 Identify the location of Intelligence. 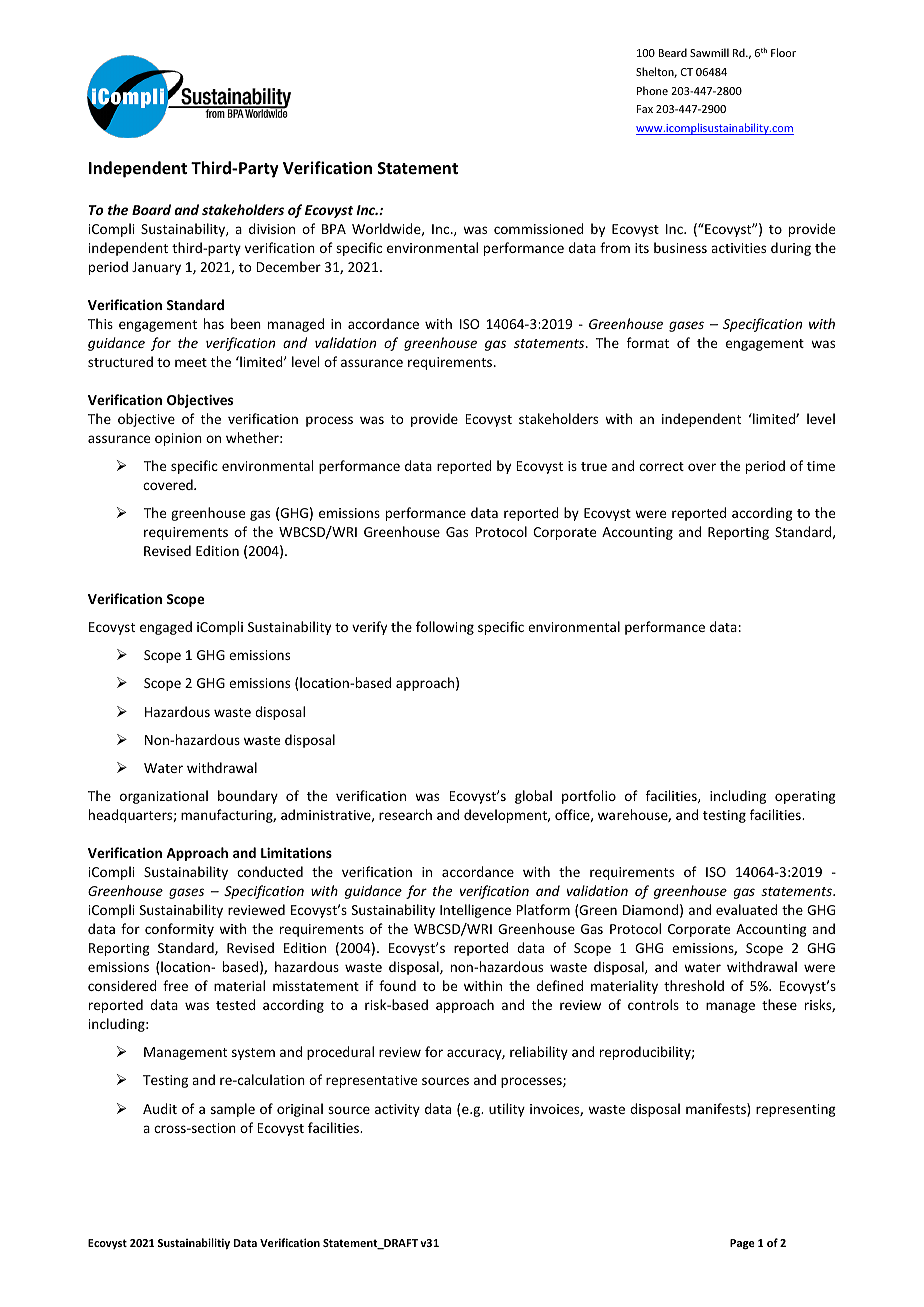
(475, 911).
